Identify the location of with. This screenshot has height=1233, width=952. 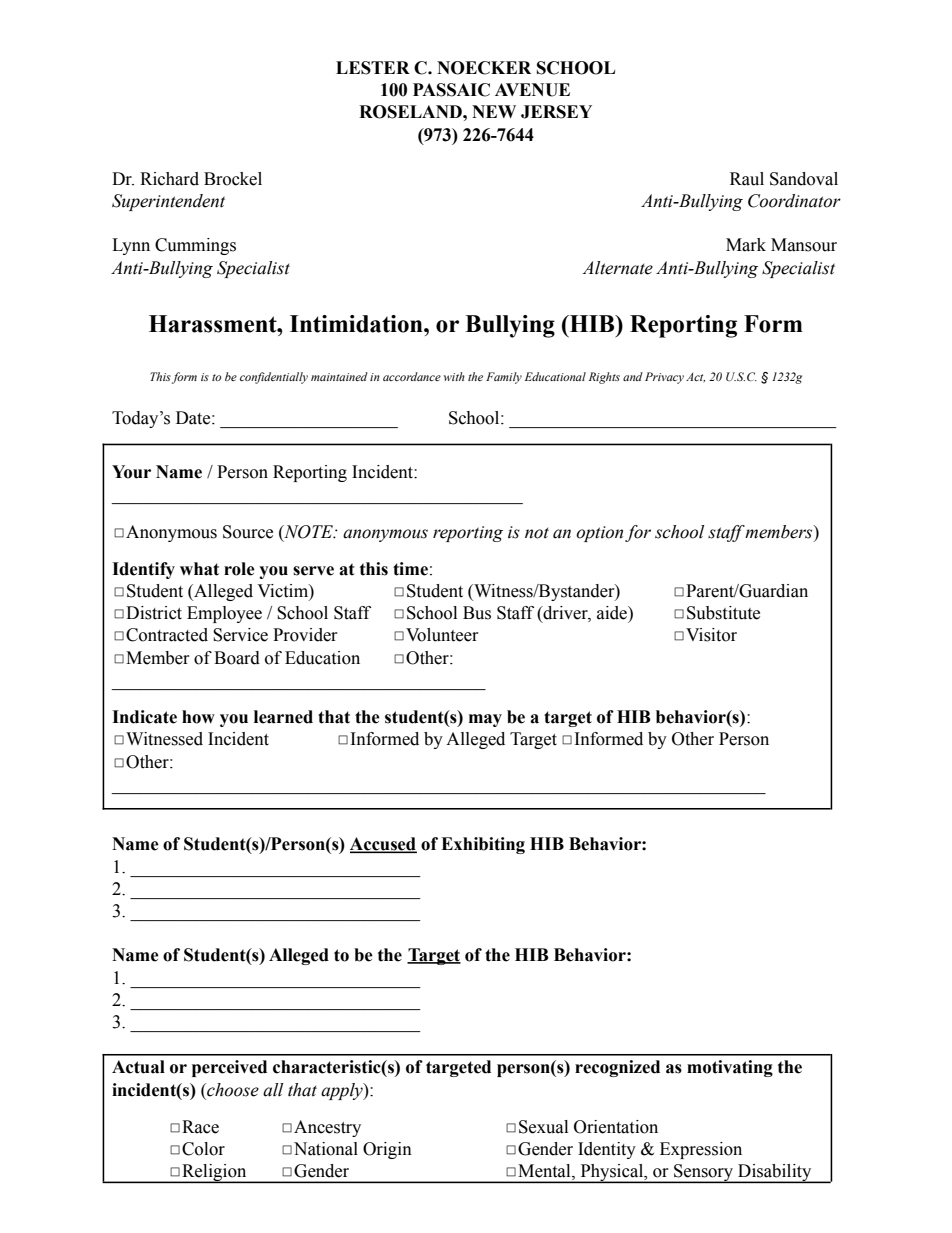
(454, 376).
